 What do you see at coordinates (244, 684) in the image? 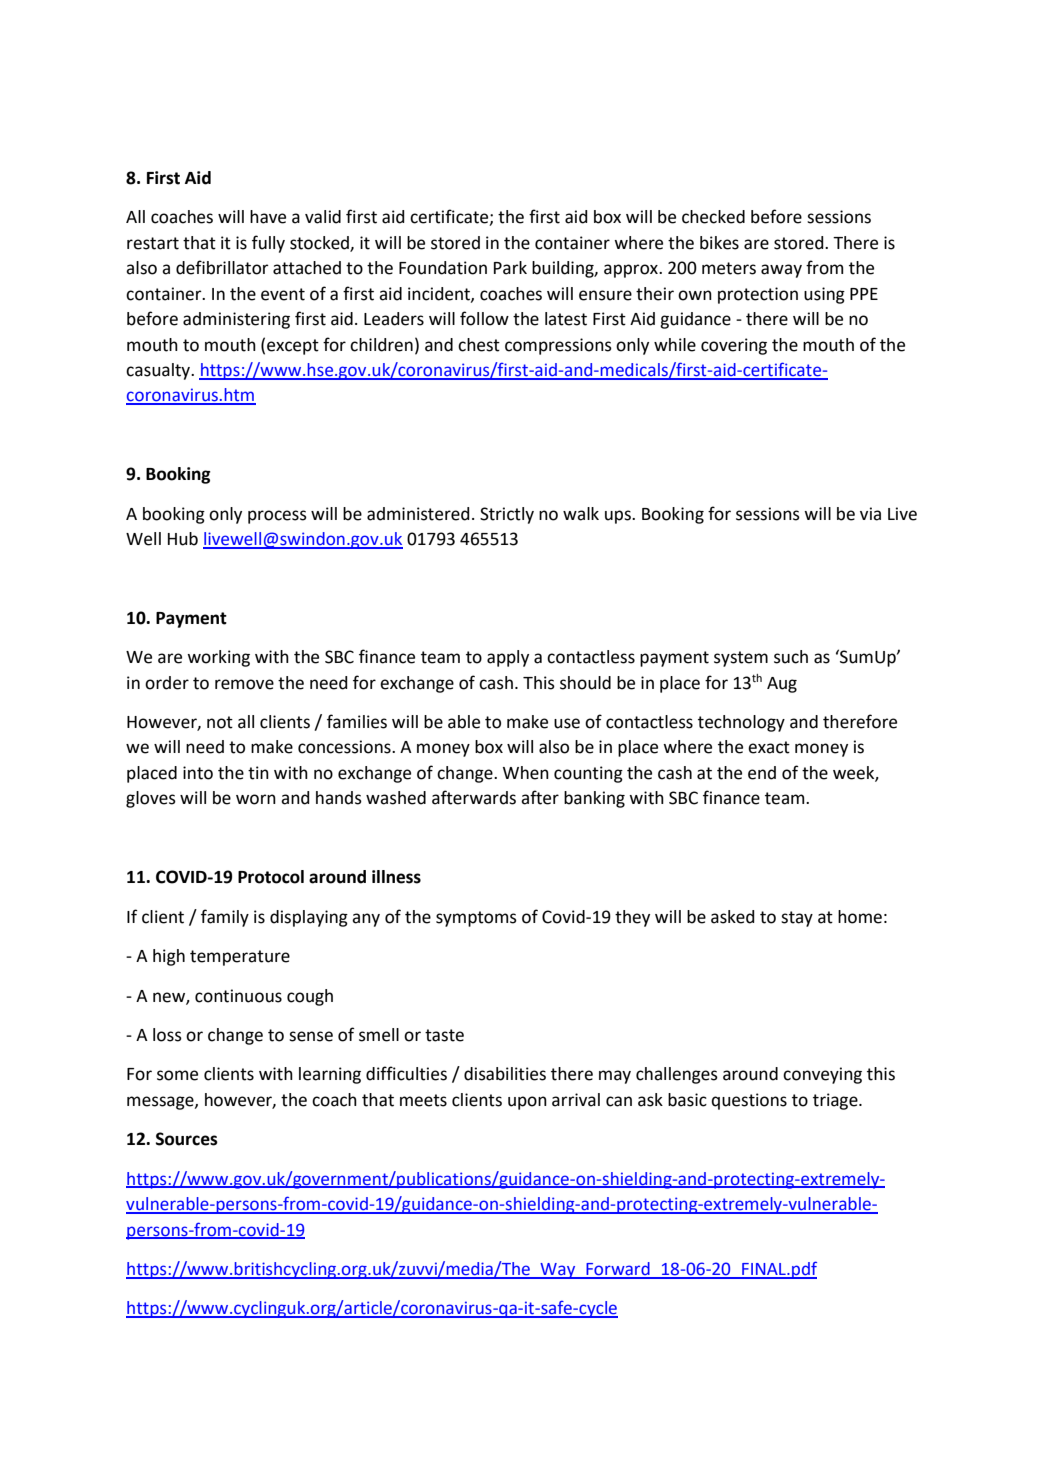
I see `remove` at bounding box center [244, 684].
